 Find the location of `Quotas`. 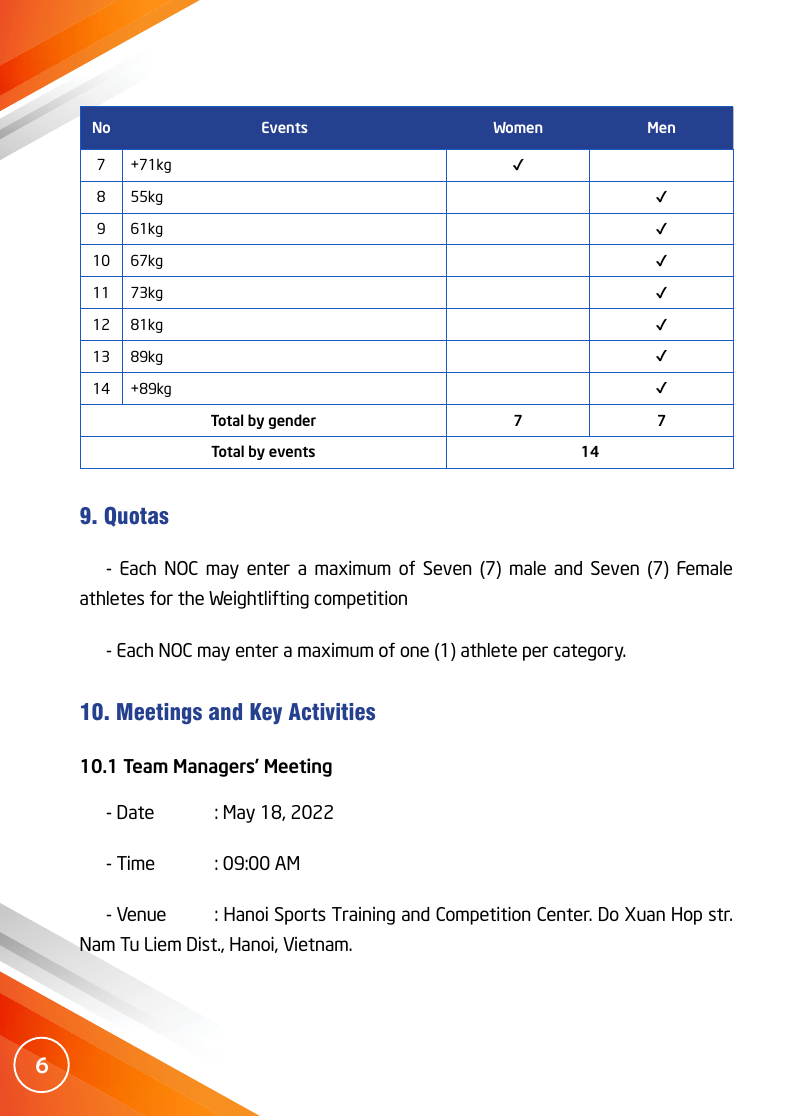

Quotas is located at coordinates (137, 517).
